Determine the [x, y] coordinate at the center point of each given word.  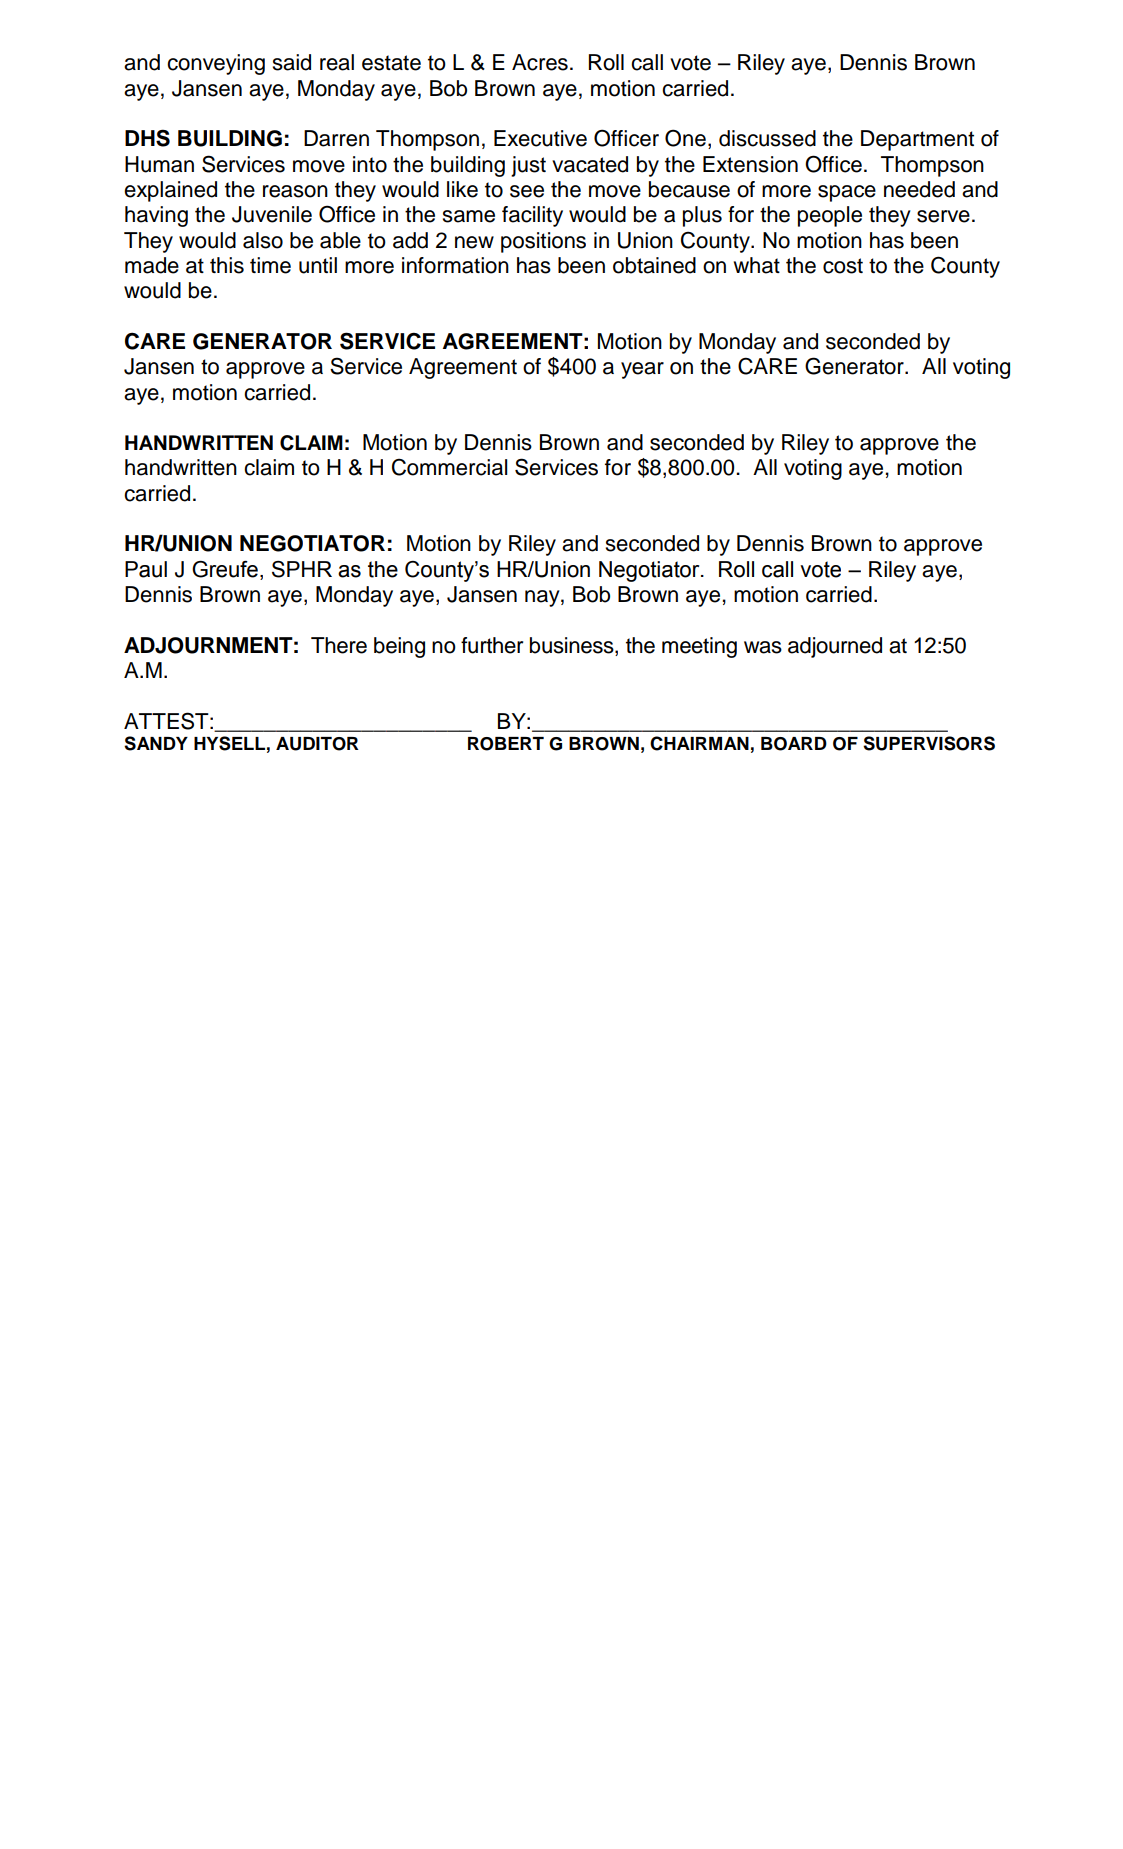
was [763, 647]
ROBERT [506, 744]
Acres [540, 62]
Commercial [449, 467]
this [227, 265]
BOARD [794, 744]
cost [843, 266]
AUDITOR [317, 744]
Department [917, 140]
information [455, 265]
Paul [146, 569]
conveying [216, 64]
